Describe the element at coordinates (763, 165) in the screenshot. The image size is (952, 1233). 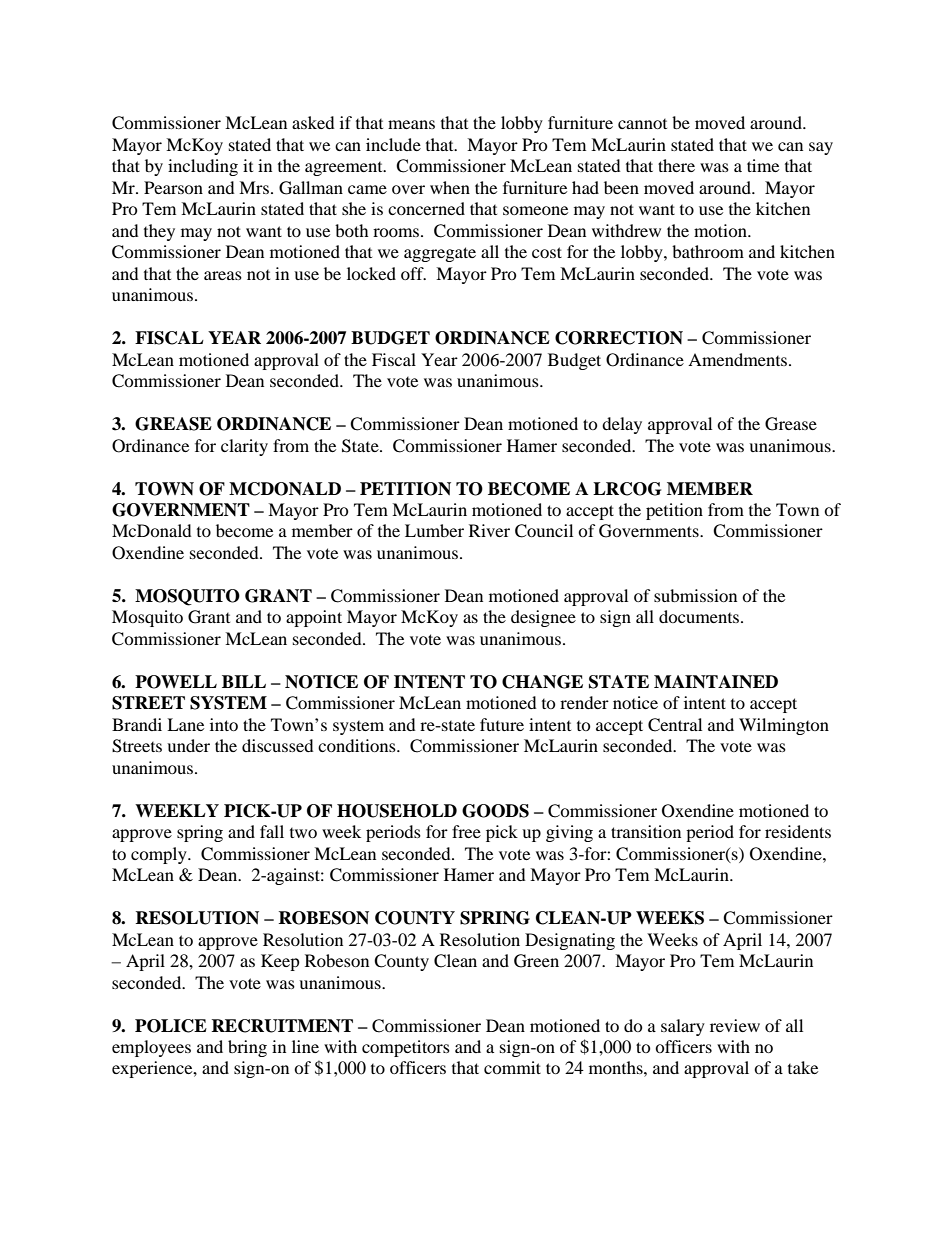
I see `time` at that location.
